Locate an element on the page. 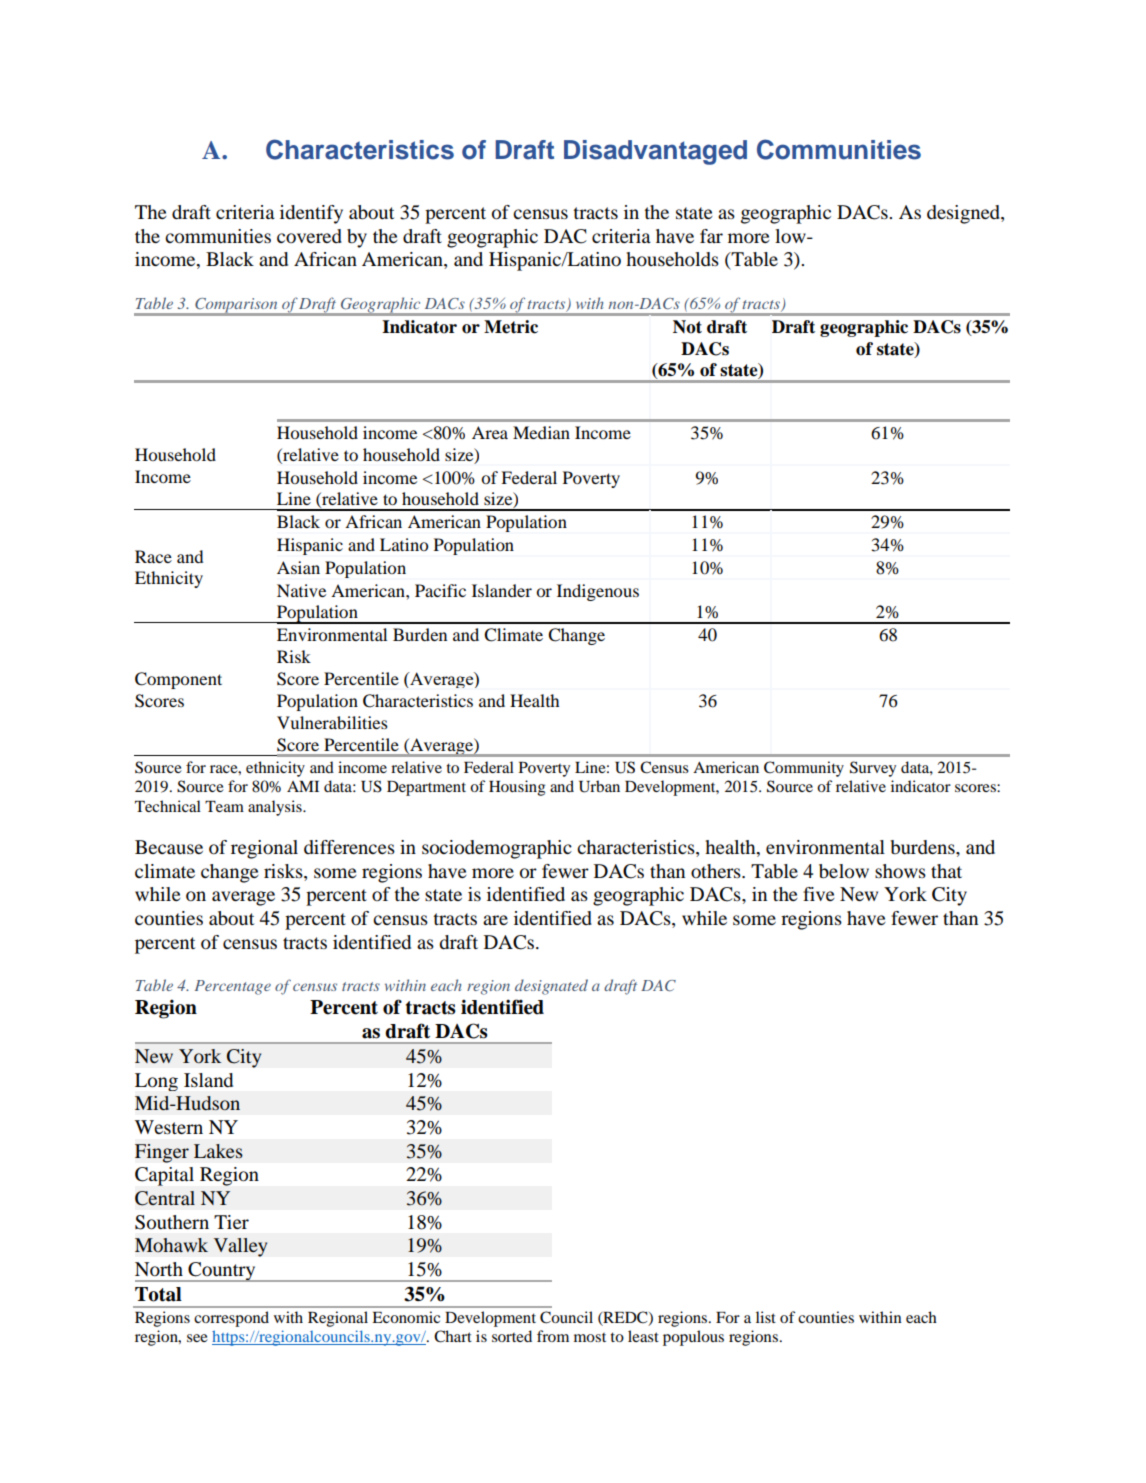 This document has height=1483, width=1146. Disadvantaged is located at coordinates (655, 152).
